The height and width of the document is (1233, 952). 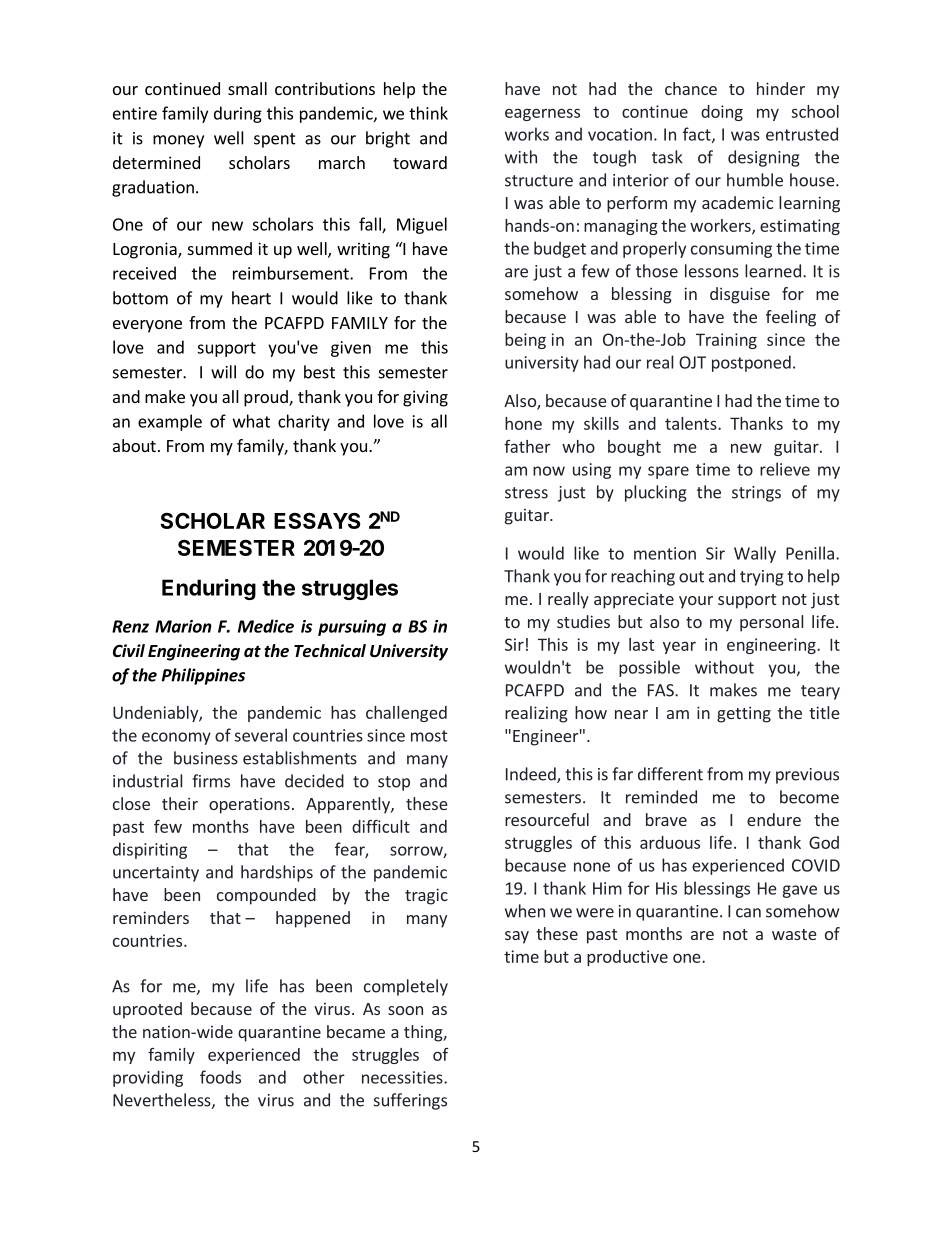 What do you see at coordinates (525, 341) in the document?
I see `being` at bounding box center [525, 341].
